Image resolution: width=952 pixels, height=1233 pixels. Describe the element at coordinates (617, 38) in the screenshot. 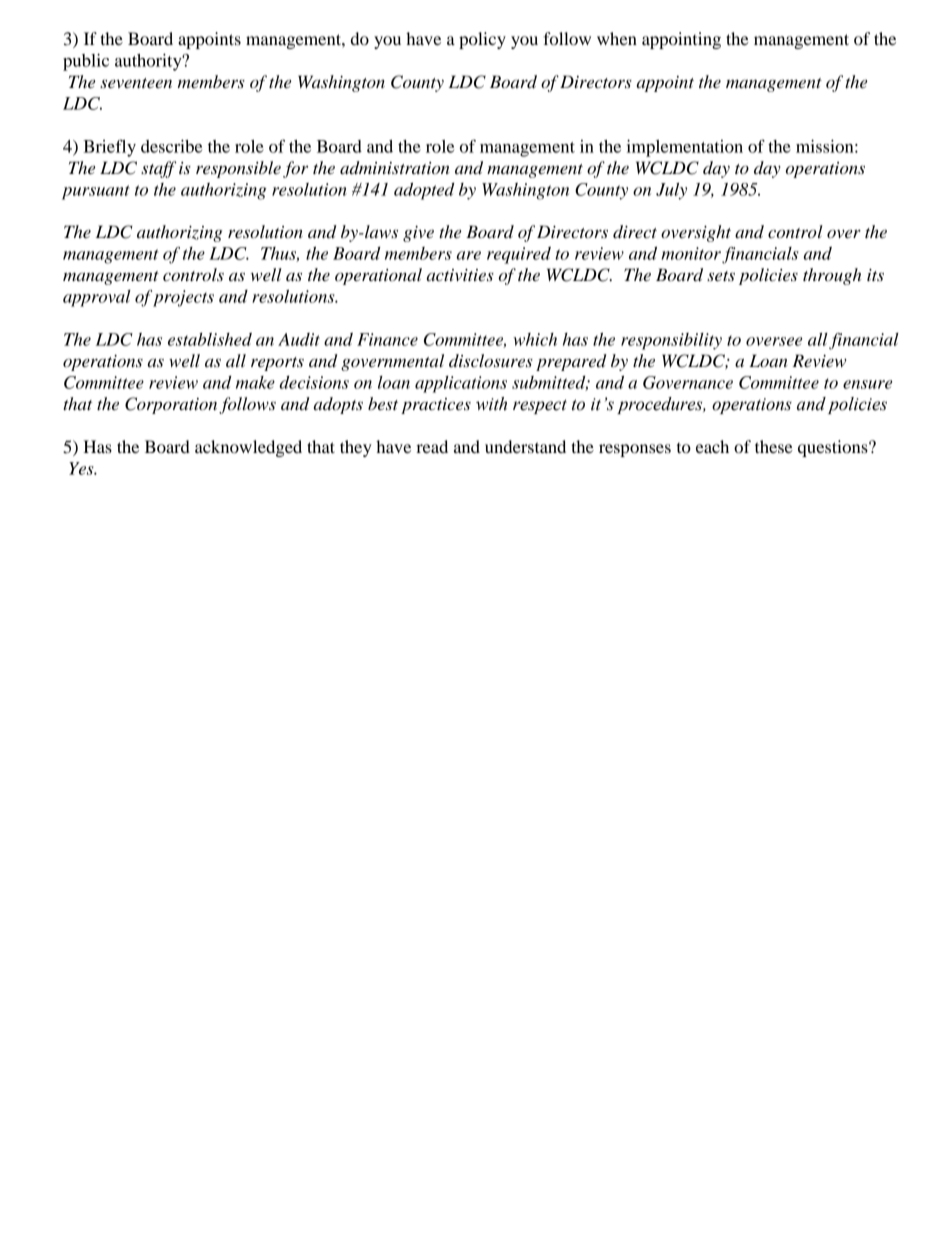

I see `when` at that location.
